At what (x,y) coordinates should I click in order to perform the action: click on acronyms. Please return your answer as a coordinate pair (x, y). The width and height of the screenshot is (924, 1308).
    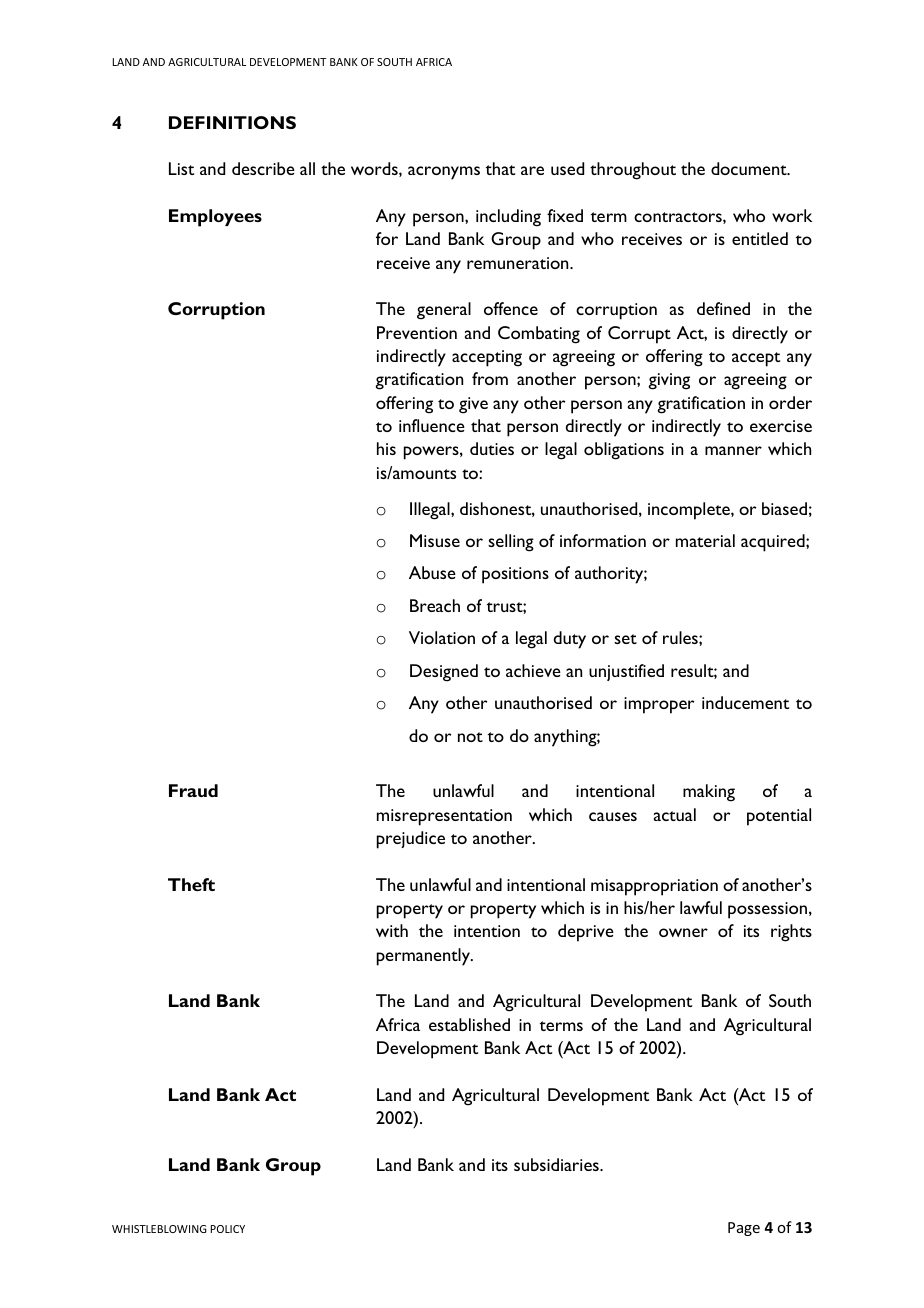
    Looking at the image, I should click on (444, 173).
